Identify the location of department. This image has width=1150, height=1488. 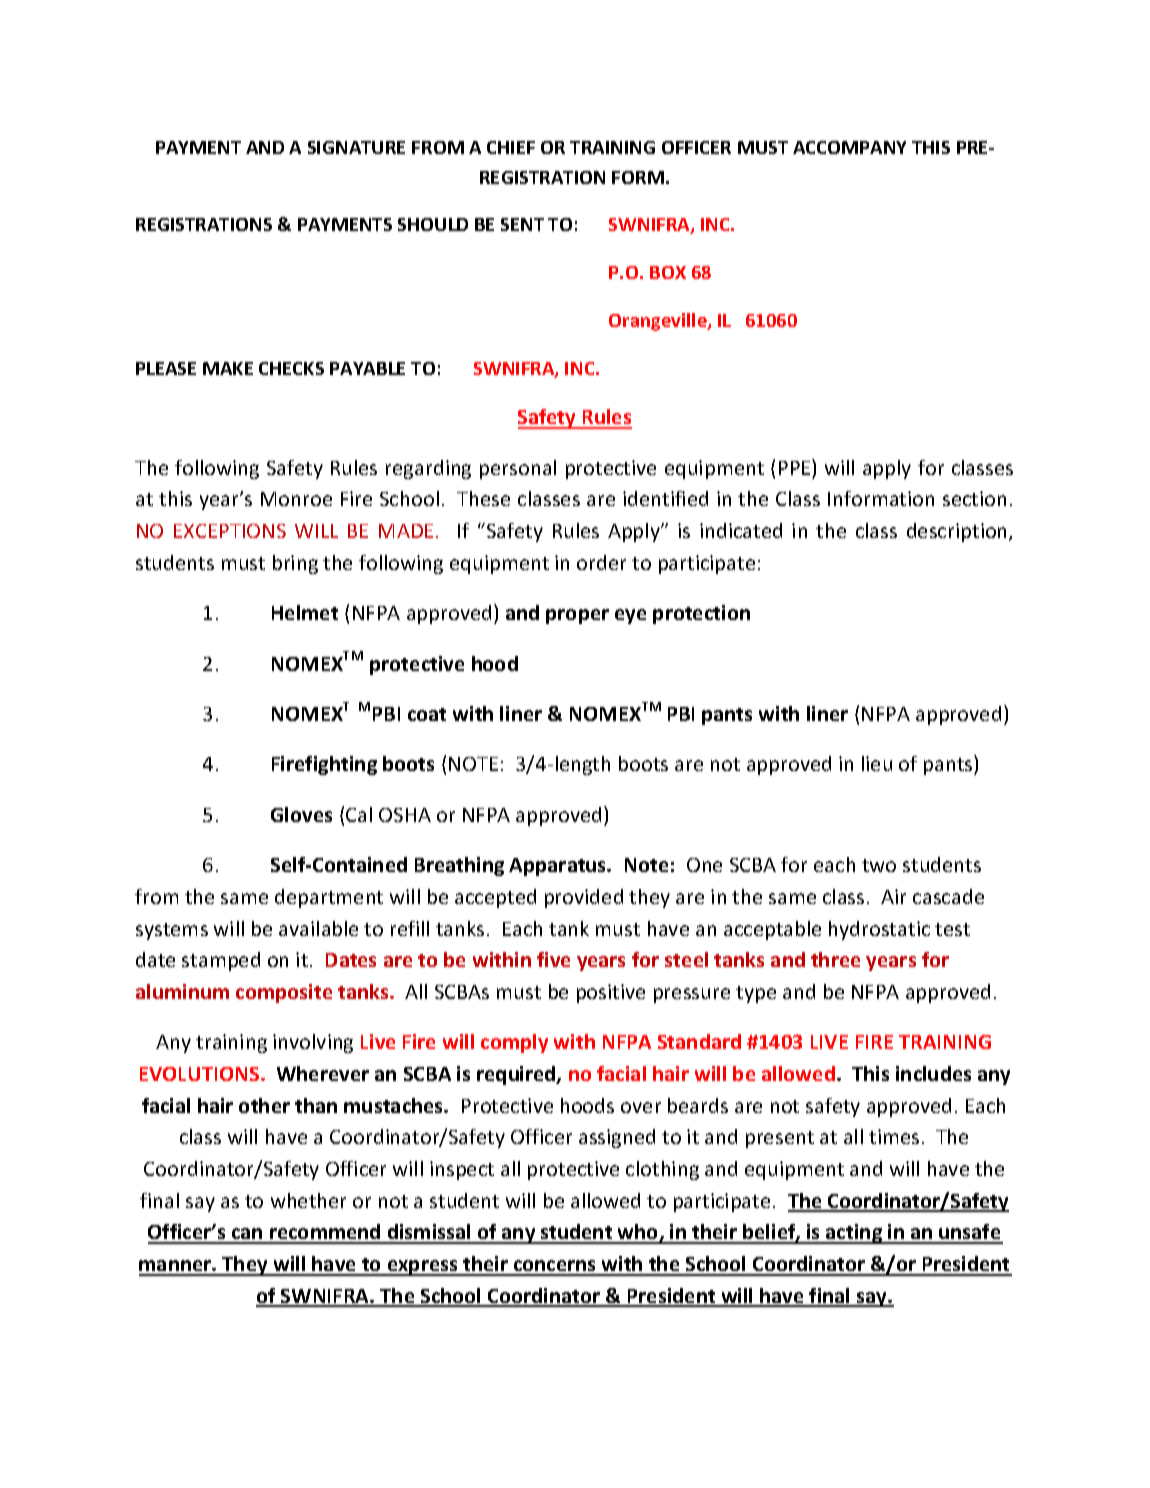
(329, 898).
